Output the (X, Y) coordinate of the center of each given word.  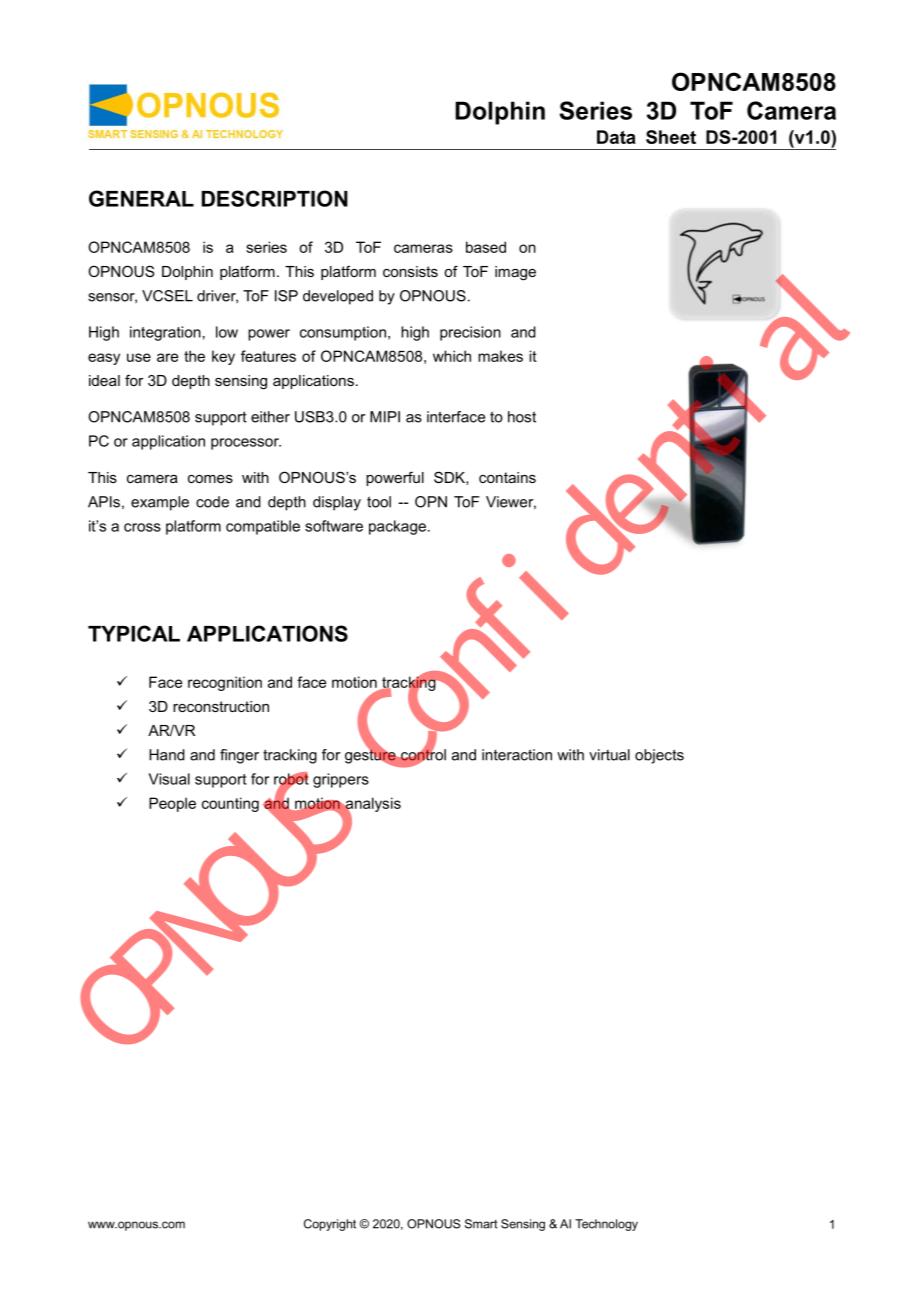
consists (410, 271)
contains (507, 477)
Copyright (330, 1225)
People (172, 804)
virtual (609, 755)
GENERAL (141, 198)
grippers (341, 780)
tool (379, 502)
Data (616, 137)
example (160, 503)
